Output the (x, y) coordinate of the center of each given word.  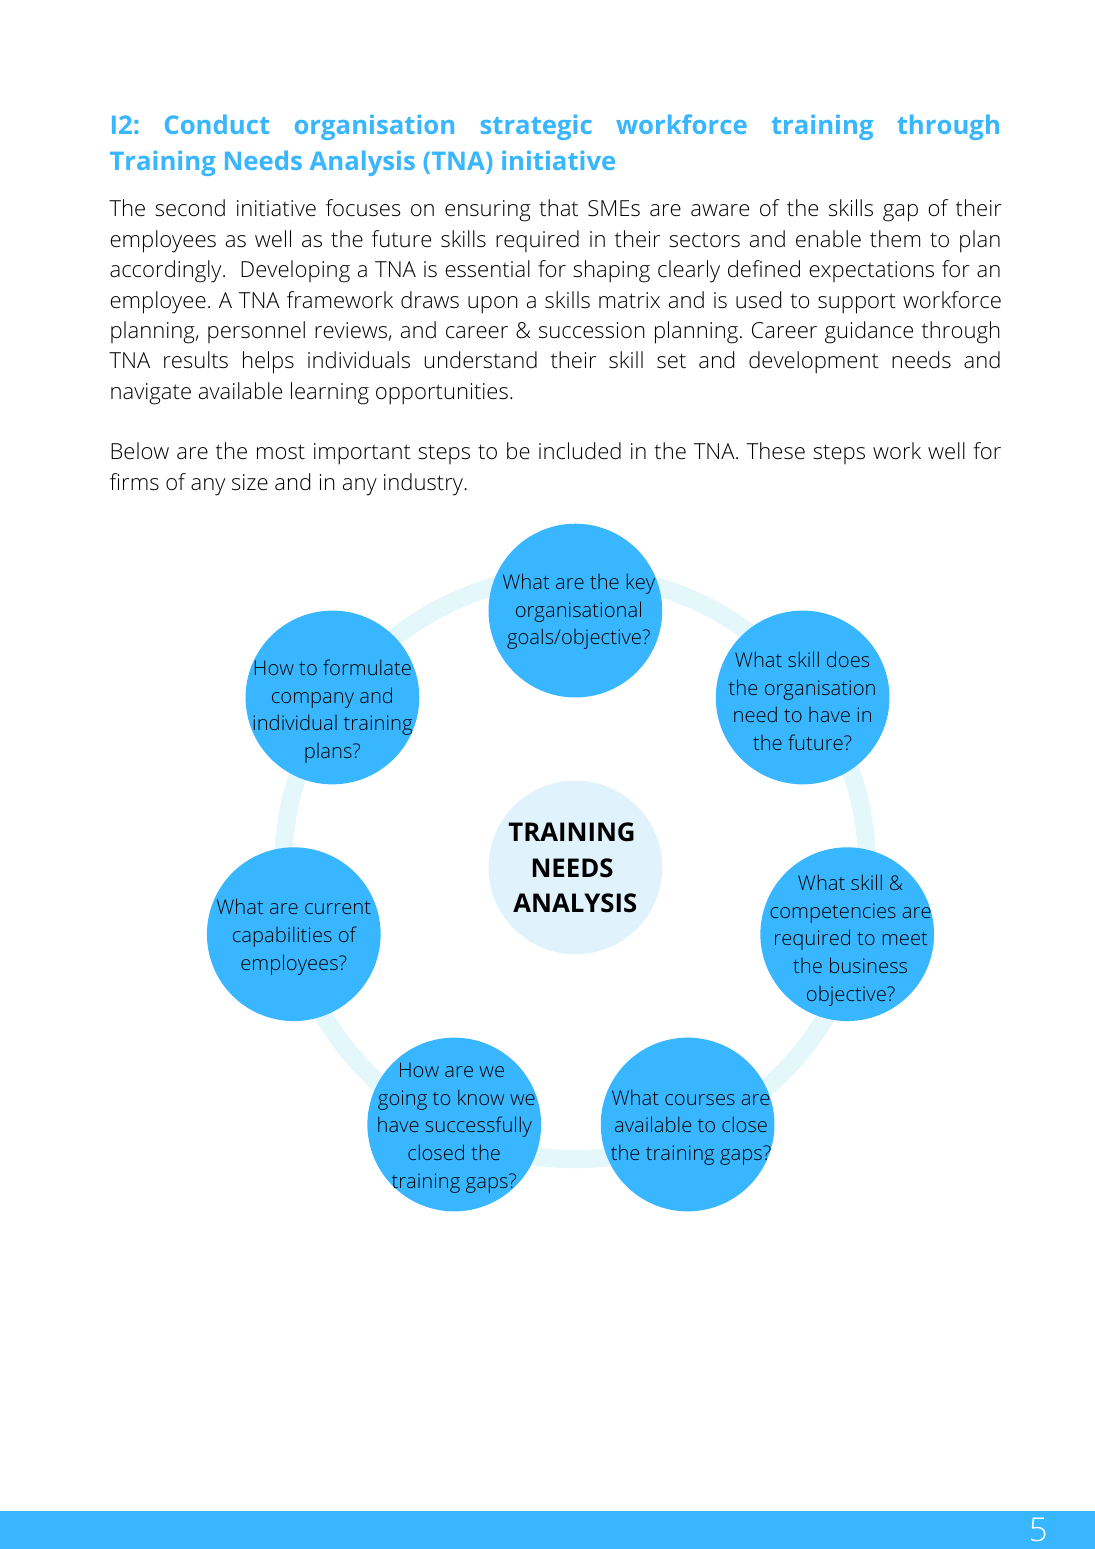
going (402, 1100)
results (196, 360)
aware (720, 210)
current (338, 907)
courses (700, 1099)
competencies (833, 913)
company (313, 700)
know (481, 1097)
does (848, 659)
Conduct (217, 124)
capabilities (282, 937)
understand (481, 360)
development (814, 362)
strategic (536, 127)
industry (424, 484)
